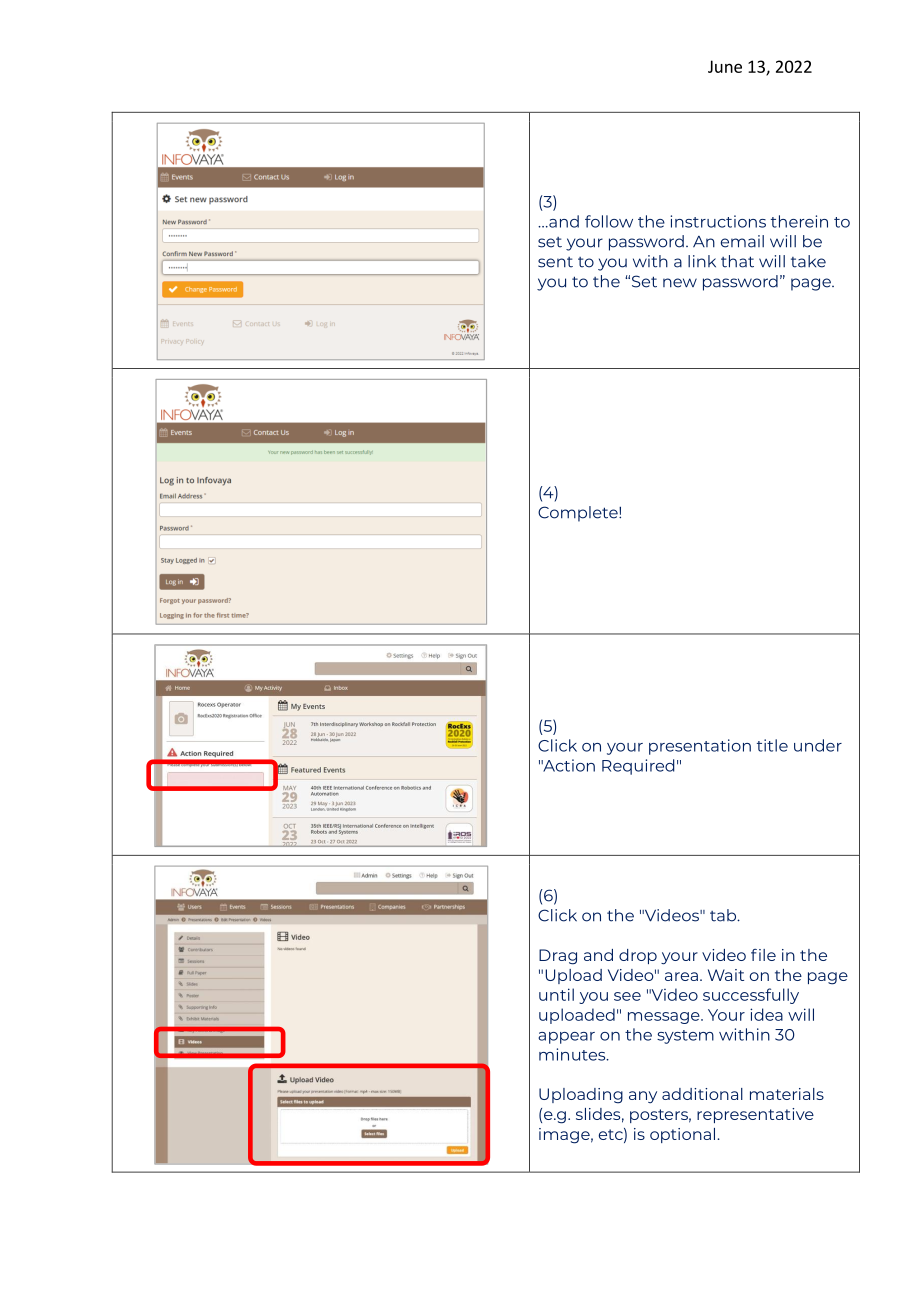 Image resolution: width=924 pixels, height=1308 pixels. Describe the element at coordinates (818, 745) in the page. I see `under` at that location.
